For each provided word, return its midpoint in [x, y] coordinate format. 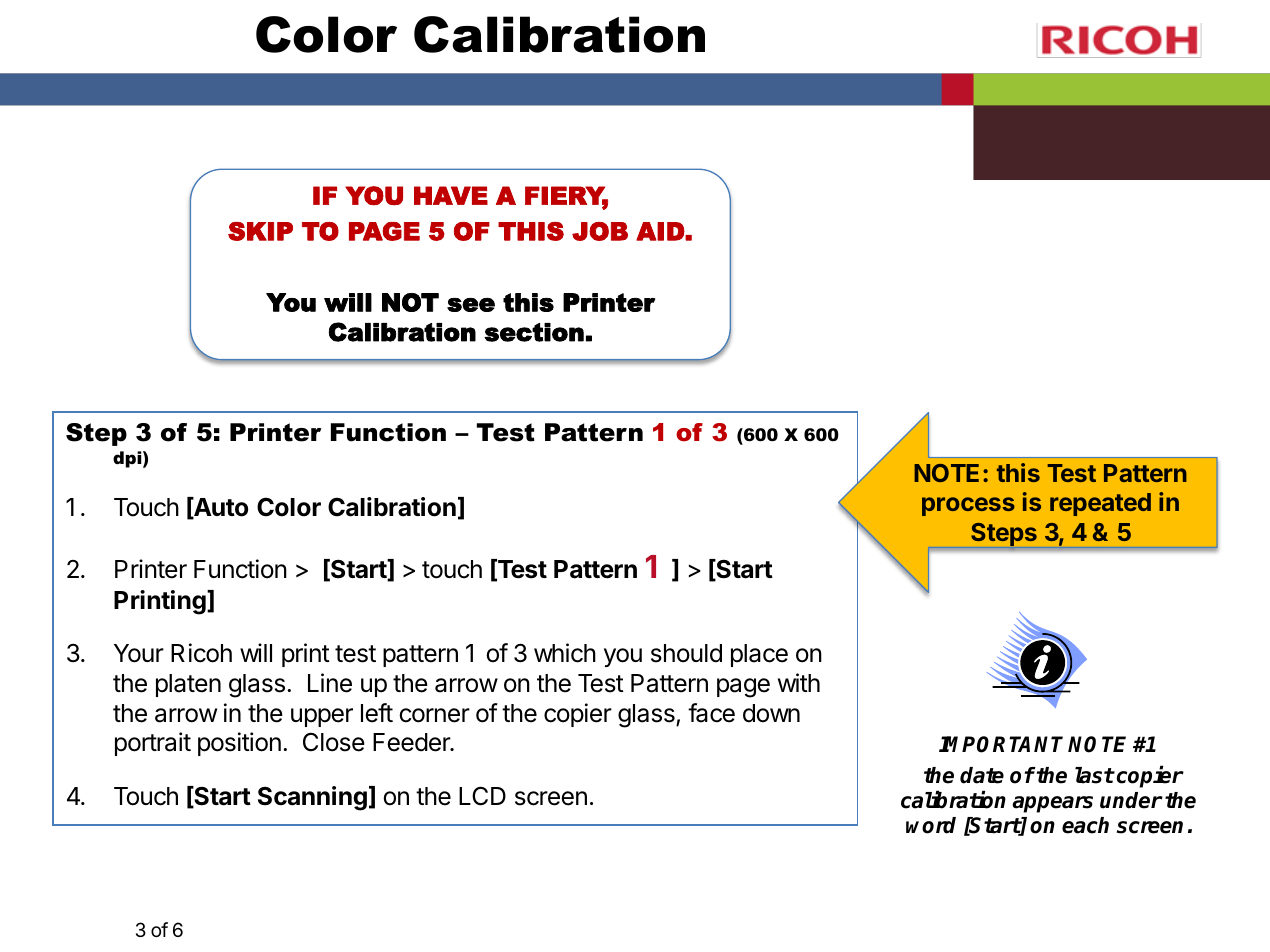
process [968, 506]
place [759, 655]
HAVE [451, 195]
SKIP [260, 231]
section [534, 332]
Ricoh [201, 653]
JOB [600, 231]
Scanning [312, 798]
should [686, 653]
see [471, 305]
